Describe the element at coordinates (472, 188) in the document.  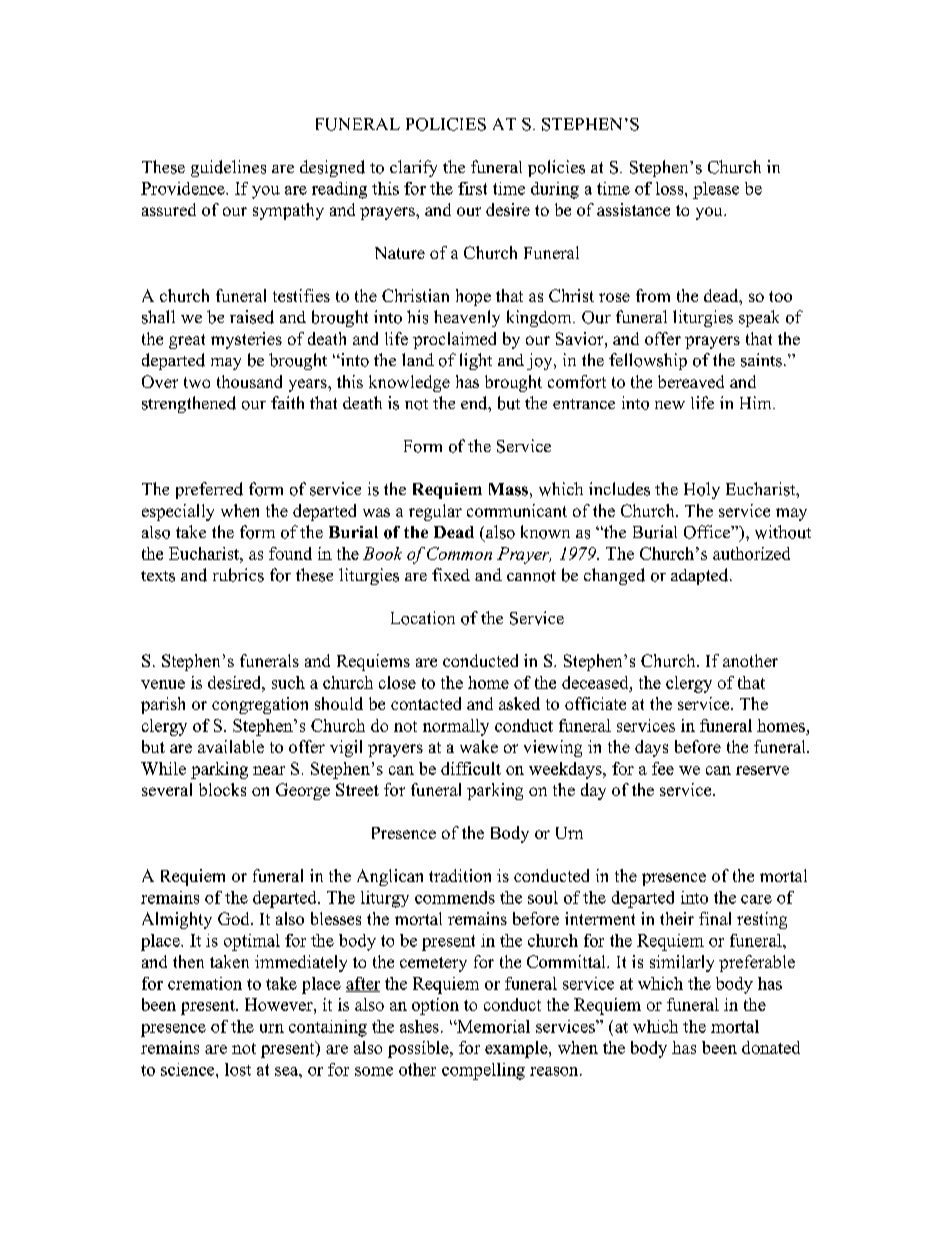
I see `first` at that location.
